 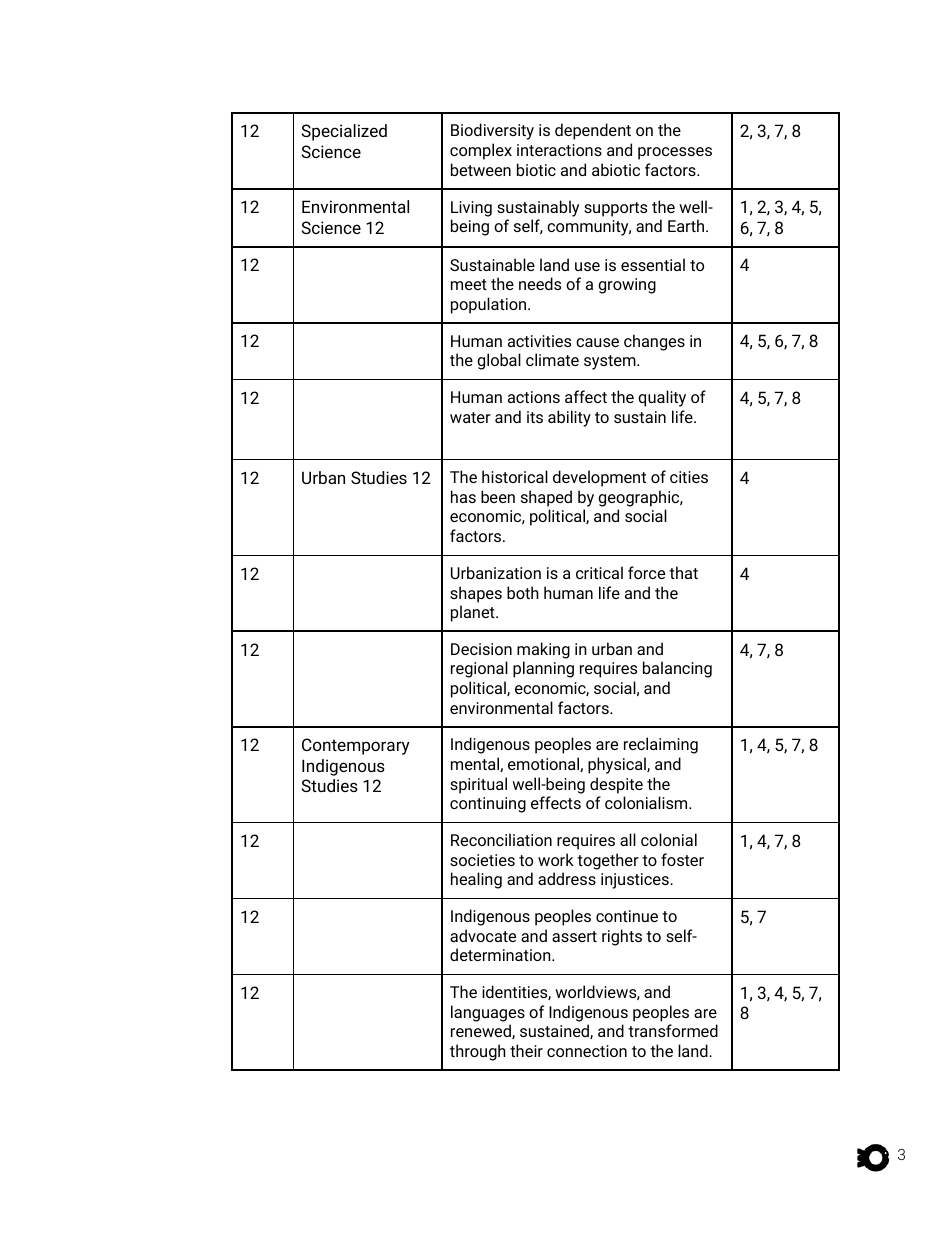 I want to click on processes, so click(x=675, y=153).
